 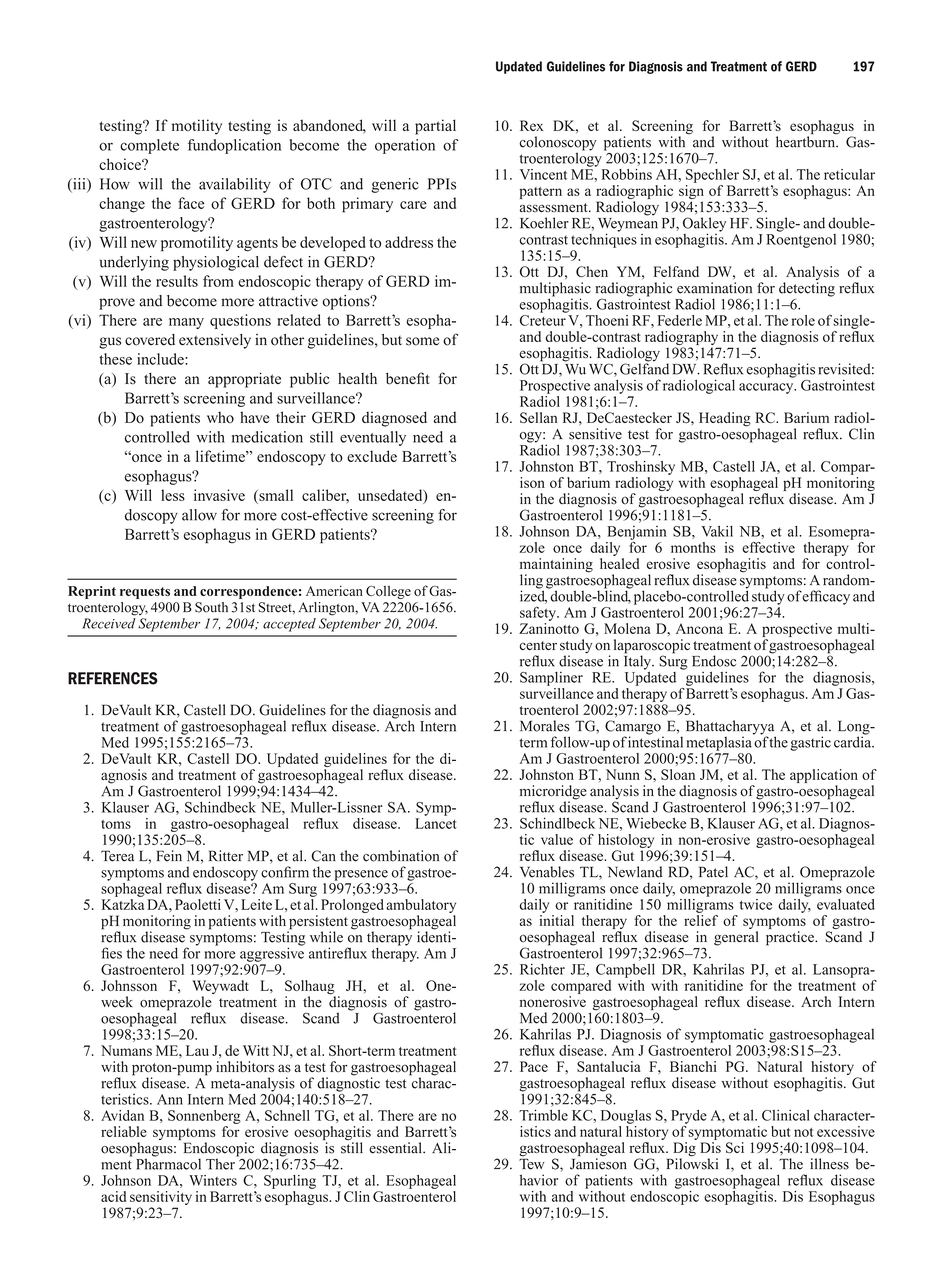 What do you see at coordinates (213, 1180) in the image?
I see `Winters` at bounding box center [213, 1180].
